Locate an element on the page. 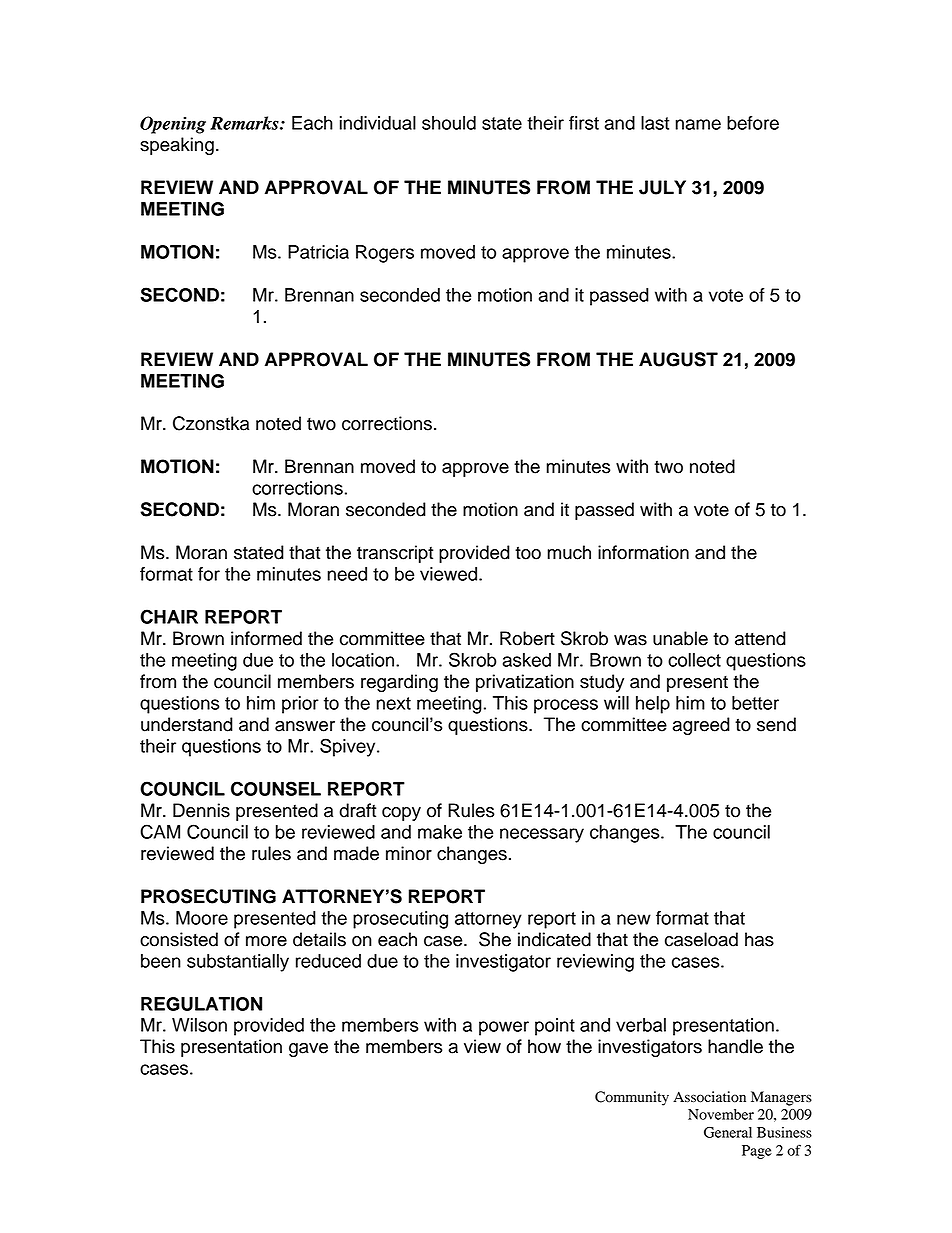 This image has width=952, height=1233. gave is located at coordinates (308, 1050).
